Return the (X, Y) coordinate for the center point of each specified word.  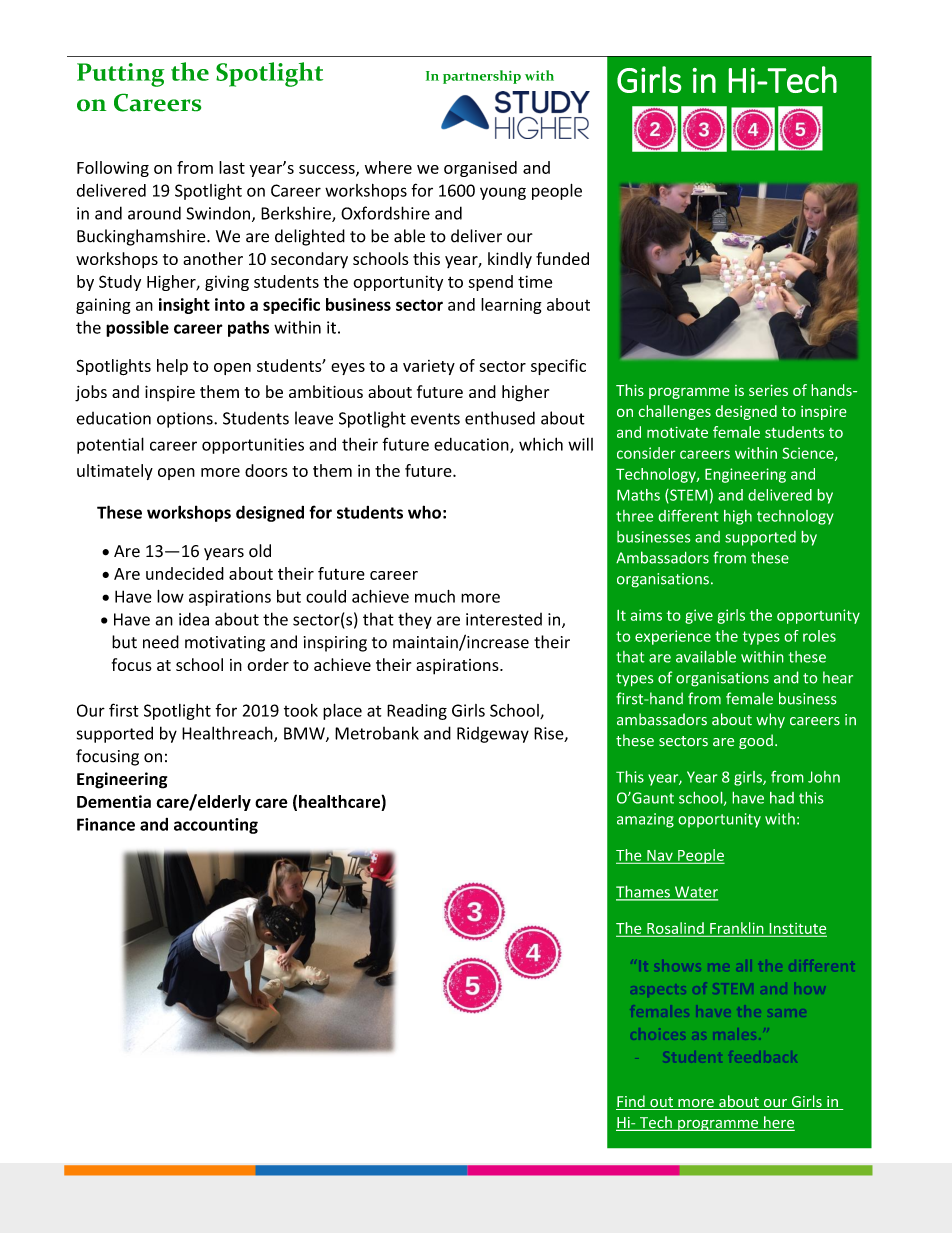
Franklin (737, 929)
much (435, 596)
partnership (482, 77)
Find (631, 1102)
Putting (121, 75)
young (503, 193)
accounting (216, 826)
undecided (185, 573)
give (699, 616)
